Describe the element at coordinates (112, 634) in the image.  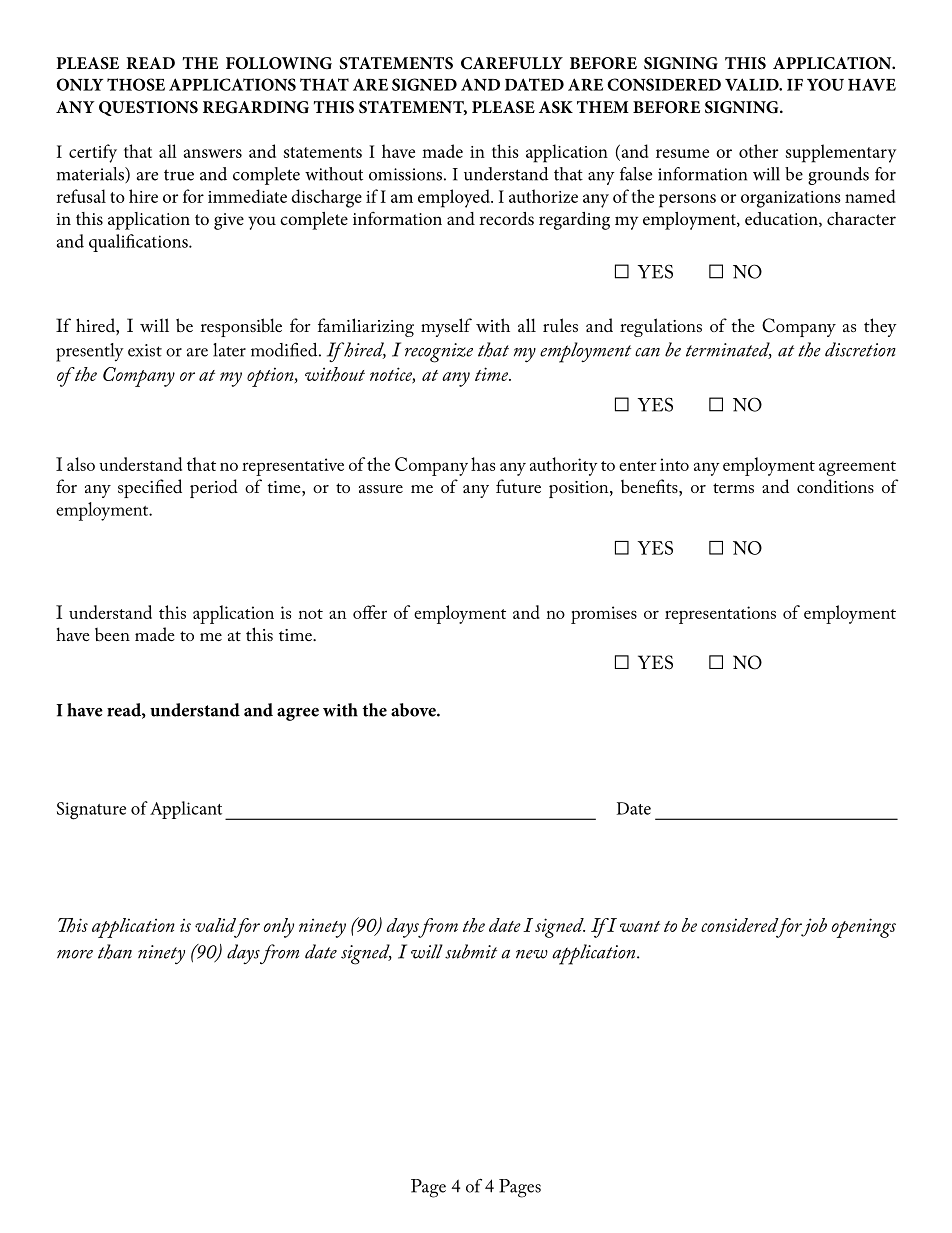
I see `been` at that location.
